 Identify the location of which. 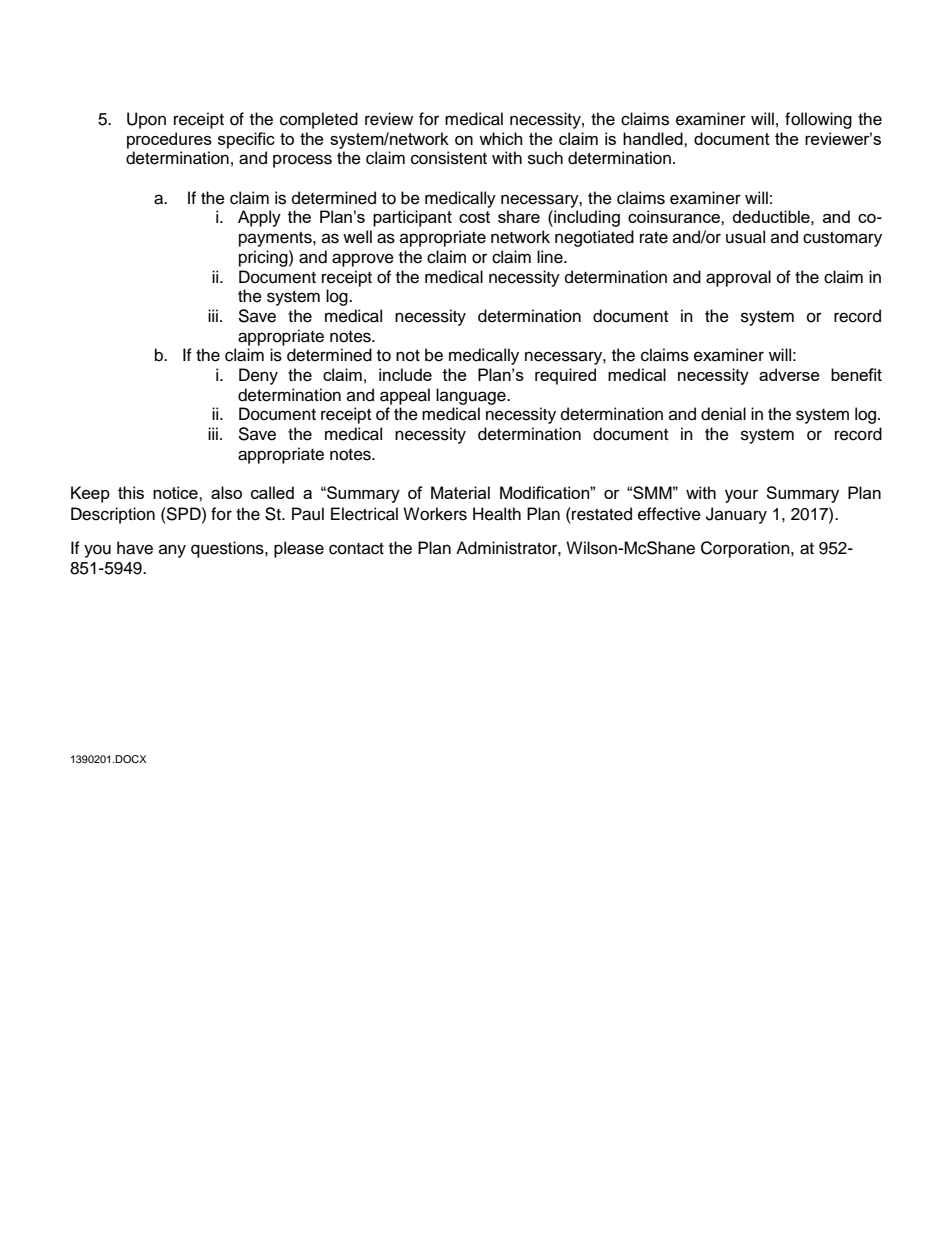
(500, 138).
